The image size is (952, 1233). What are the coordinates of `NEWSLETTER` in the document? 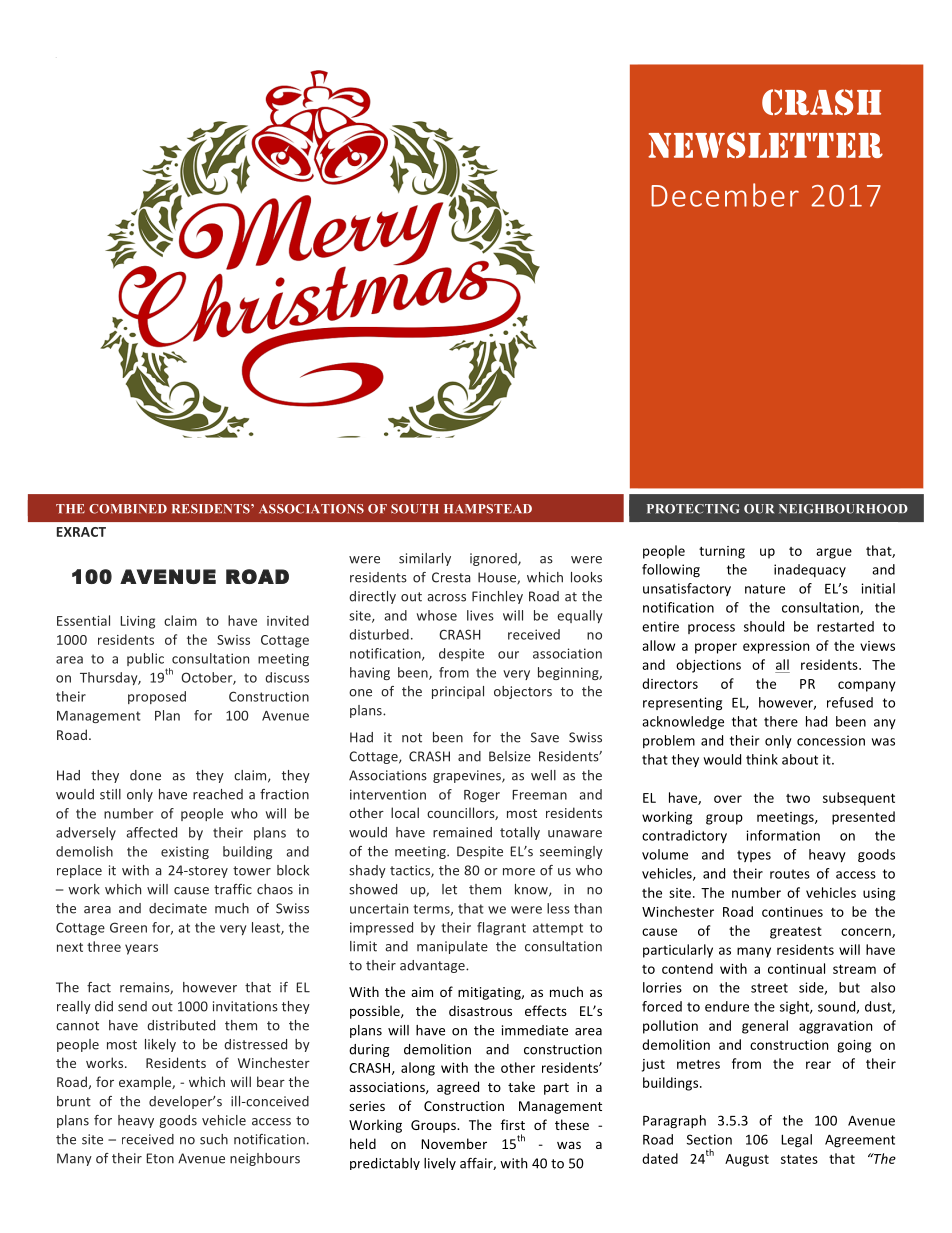 It's located at (765, 145).
